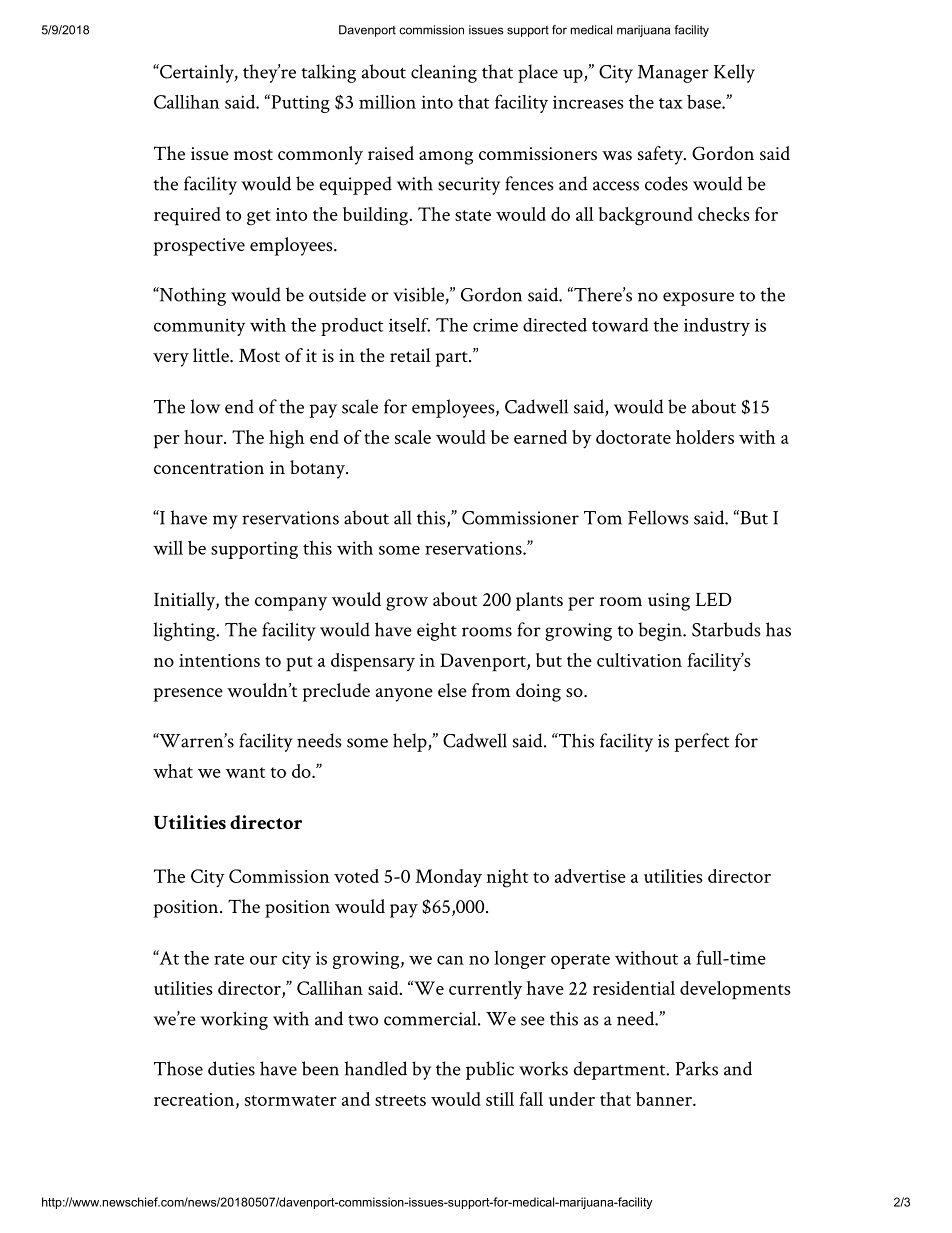  I want to click on duties, so click(231, 1068).
